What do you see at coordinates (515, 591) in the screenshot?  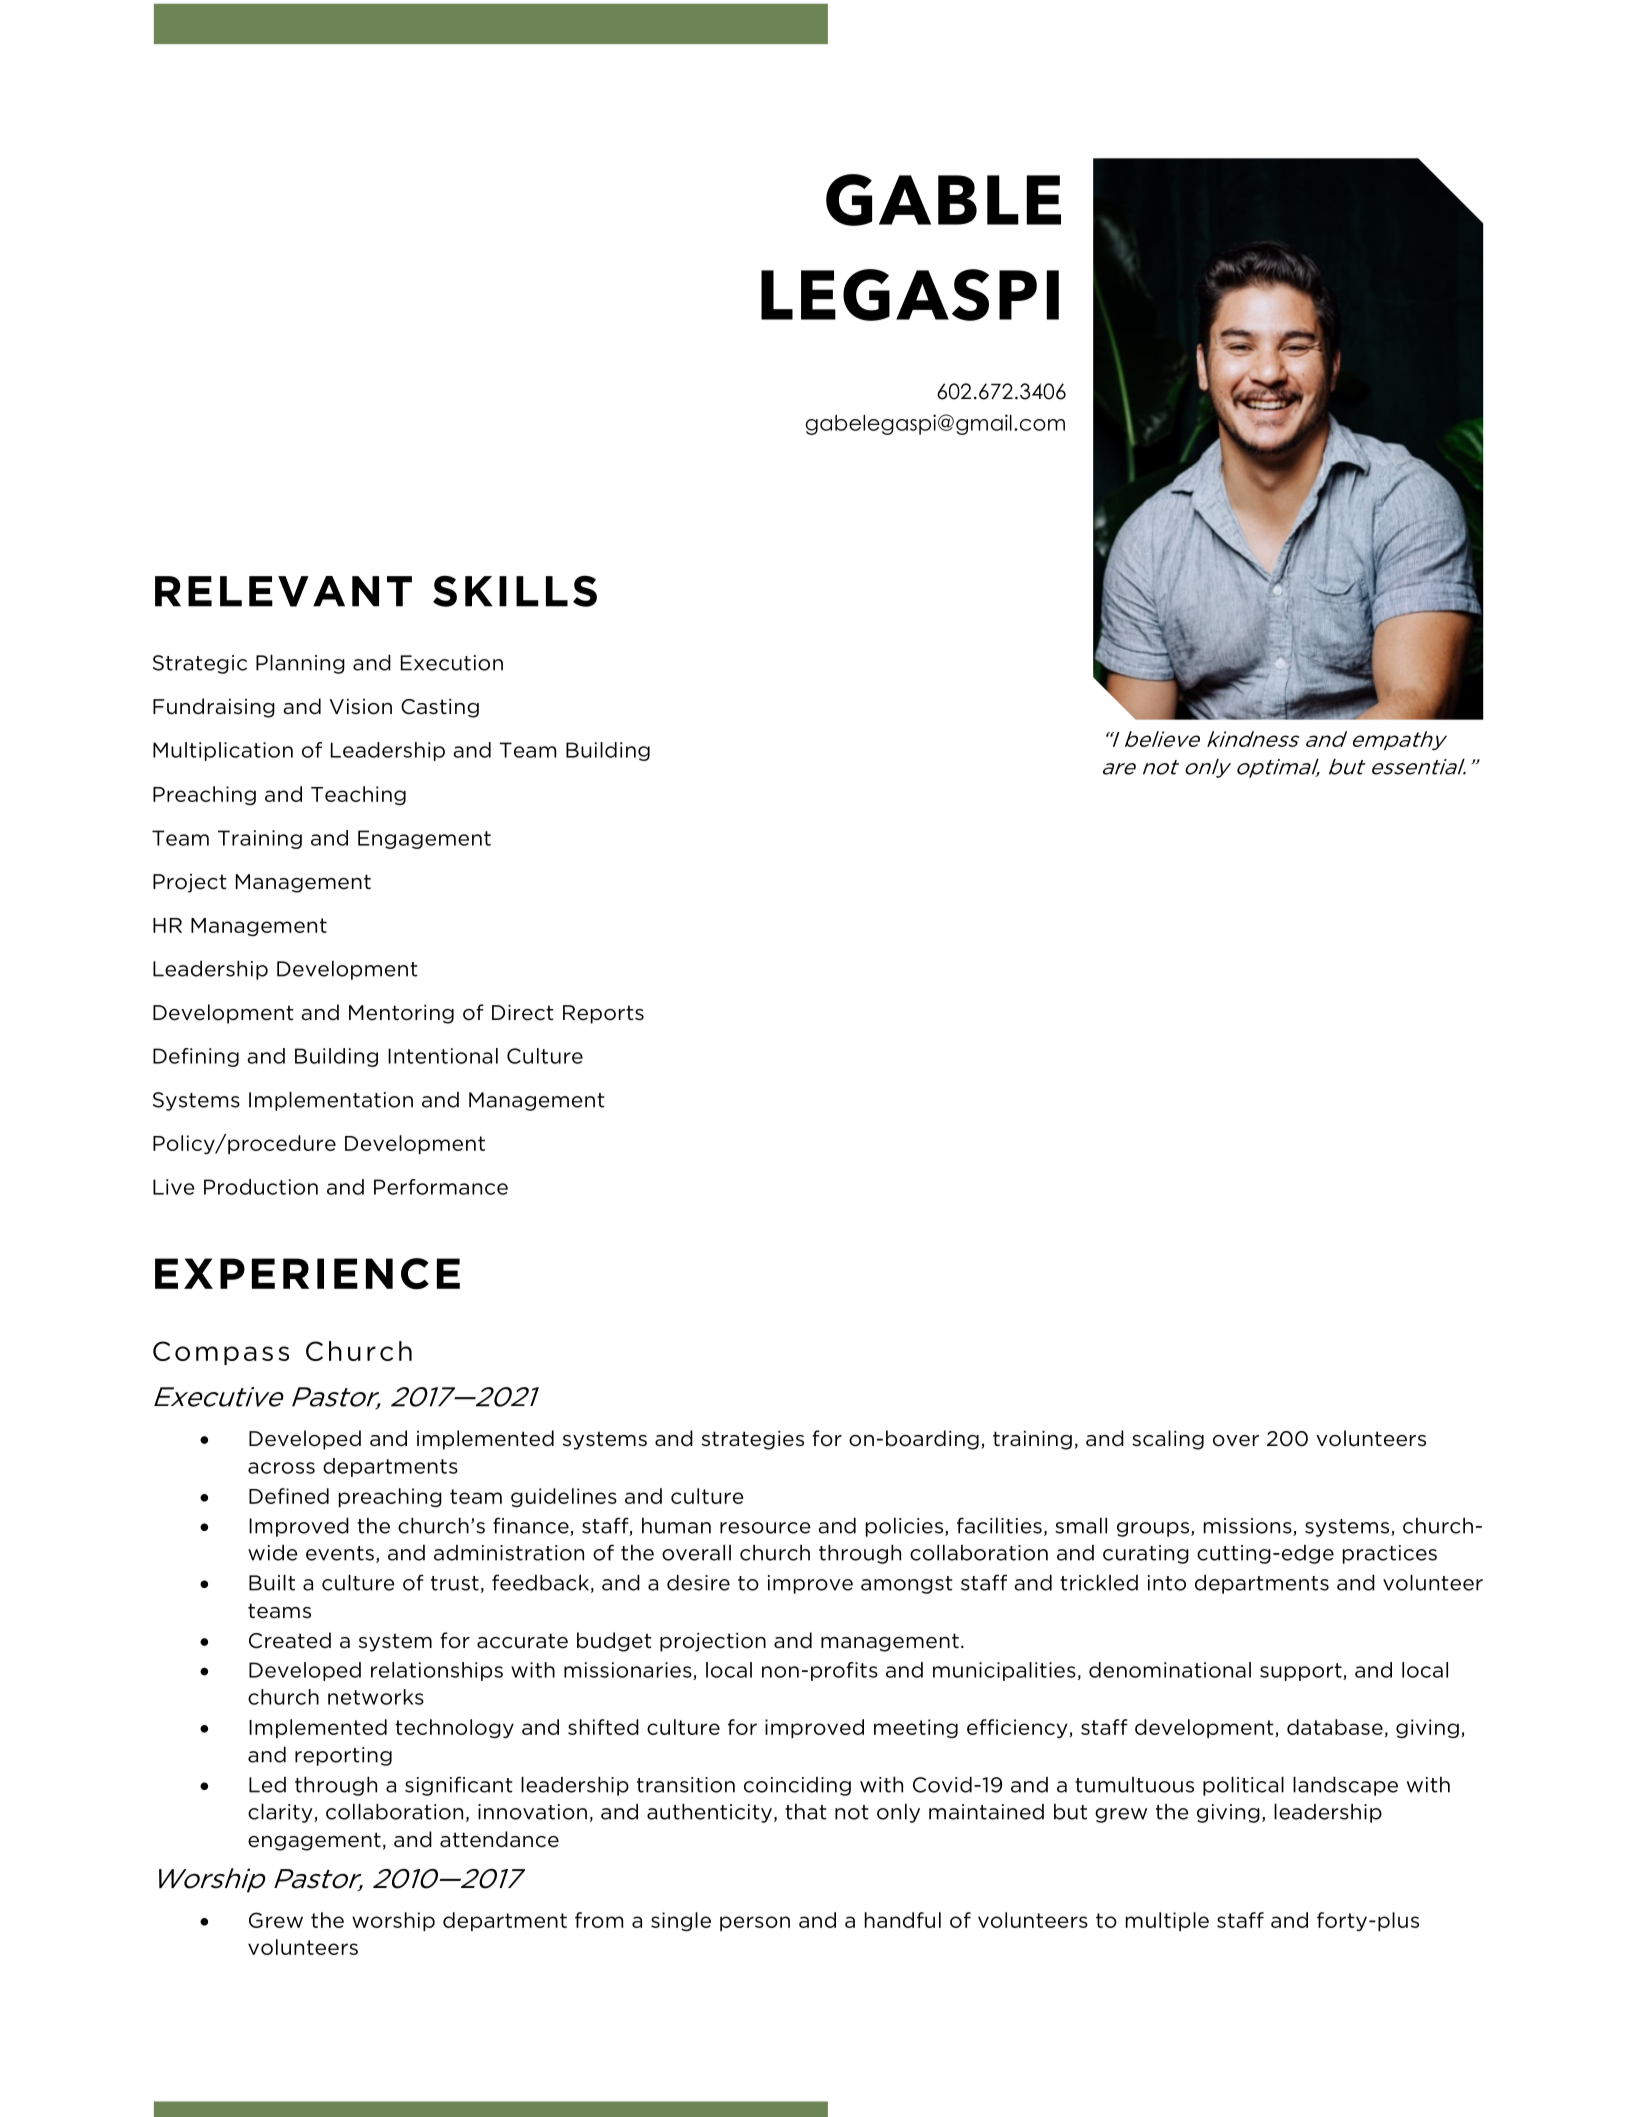 I see `SKILLS` at bounding box center [515, 591].
